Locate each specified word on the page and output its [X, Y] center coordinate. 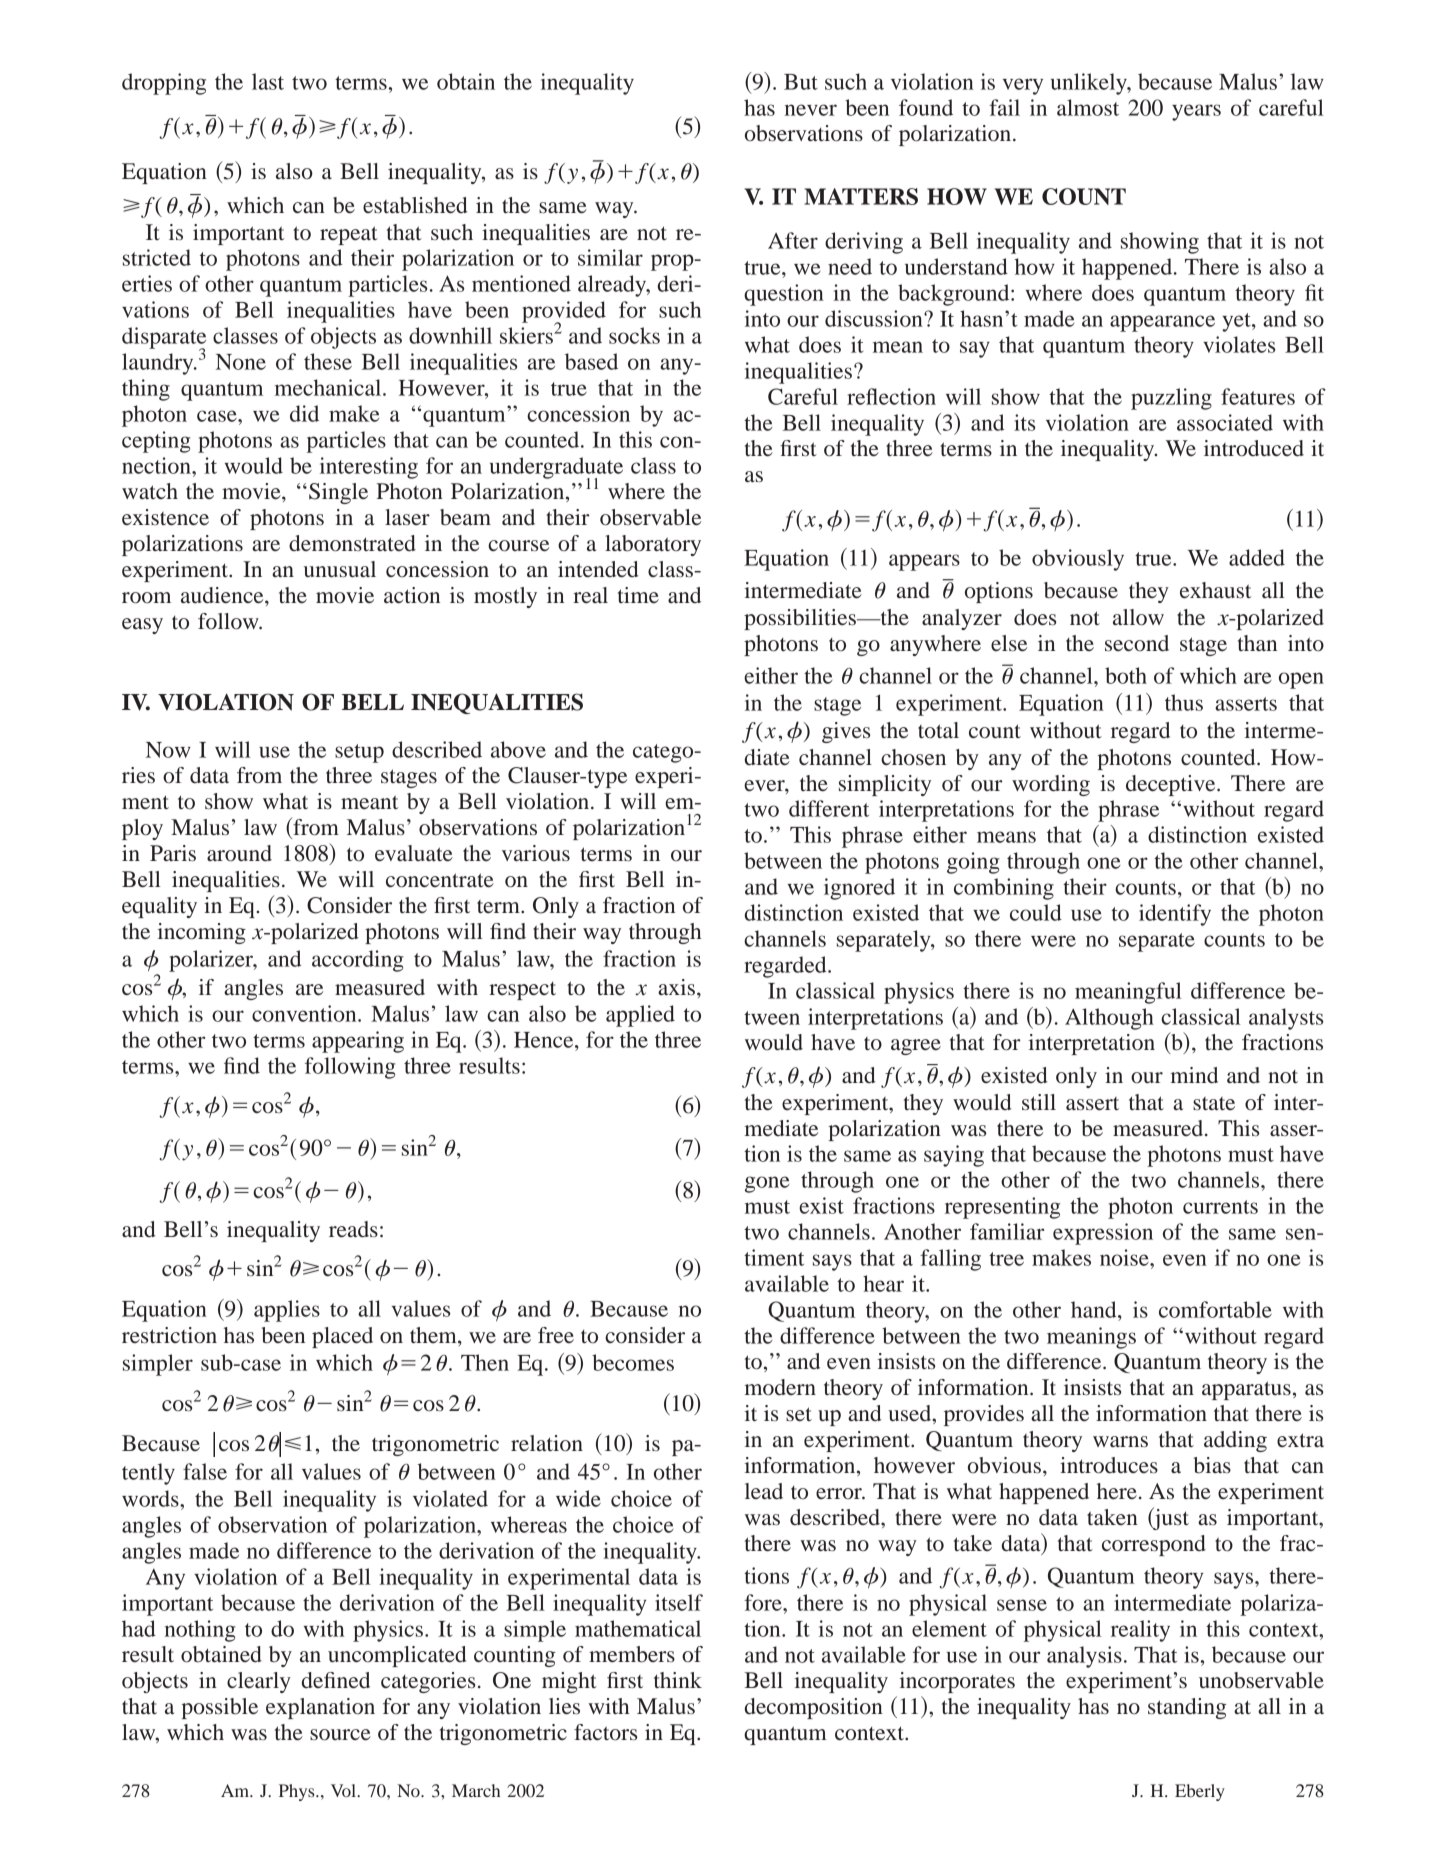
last [268, 81]
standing [1187, 1708]
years [1196, 112]
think [678, 1680]
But [801, 82]
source [340, 1735]
